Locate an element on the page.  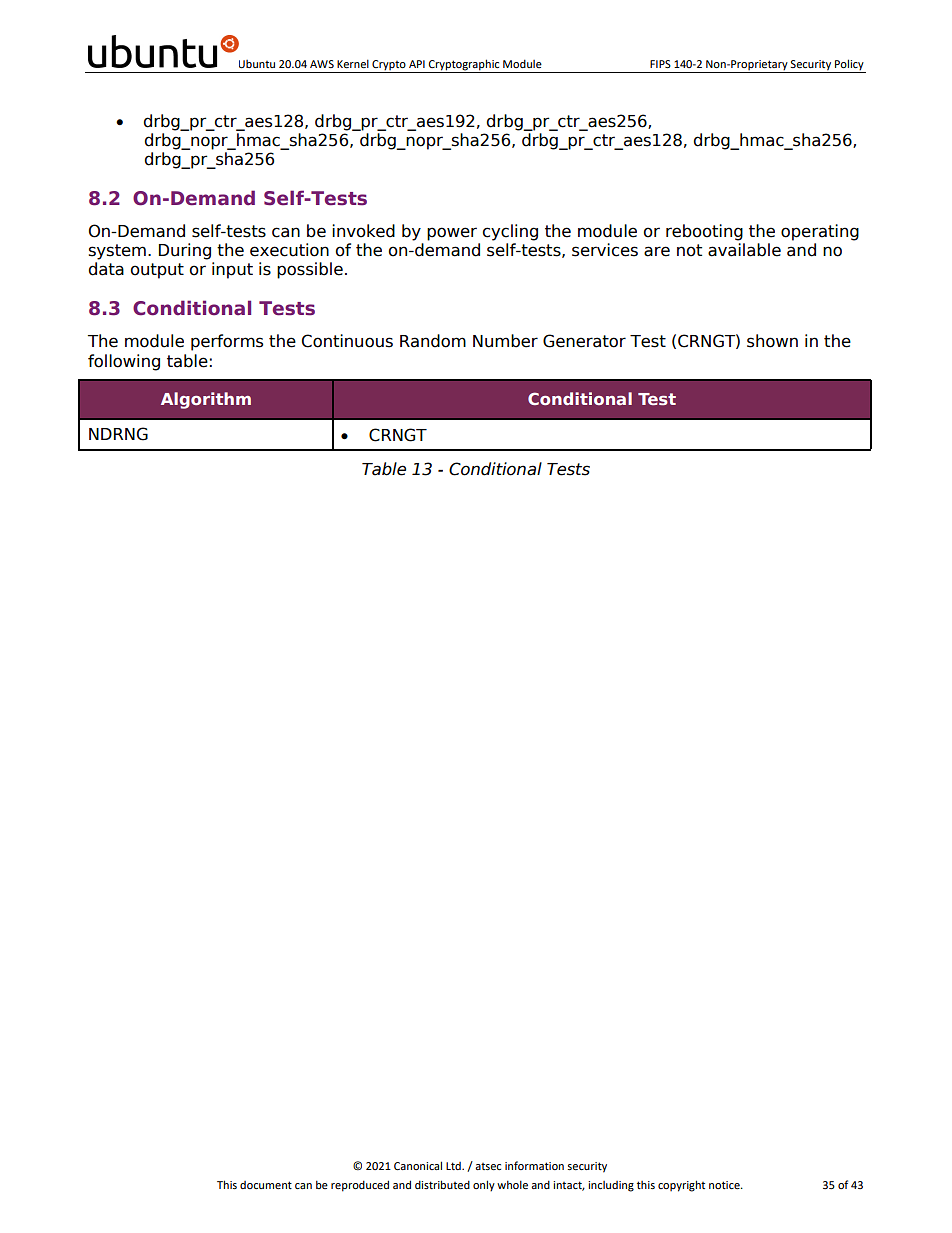
API is located at coordinates (417, 64).
